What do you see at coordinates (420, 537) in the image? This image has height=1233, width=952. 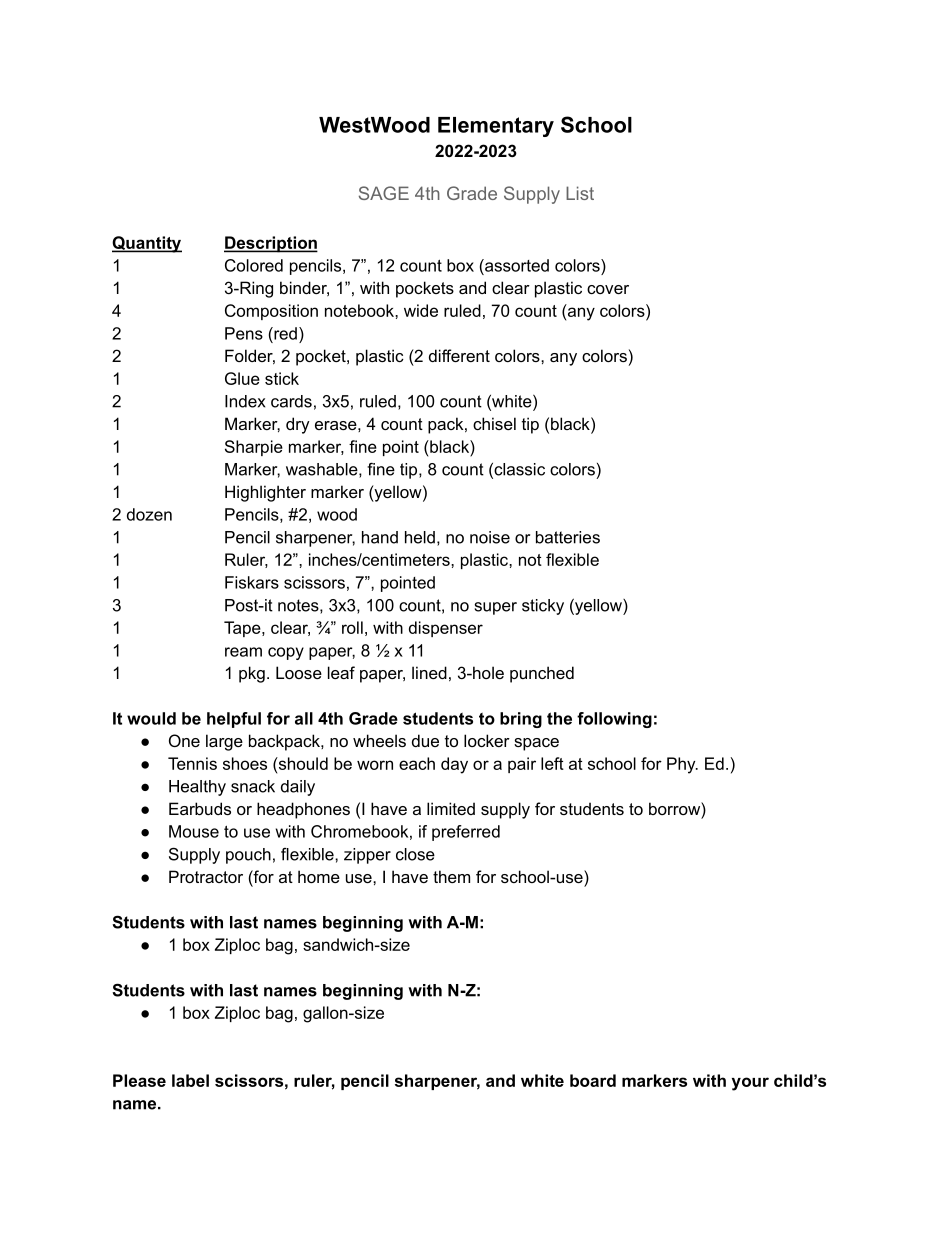 I see `held` at bounding box center [420, 537].
